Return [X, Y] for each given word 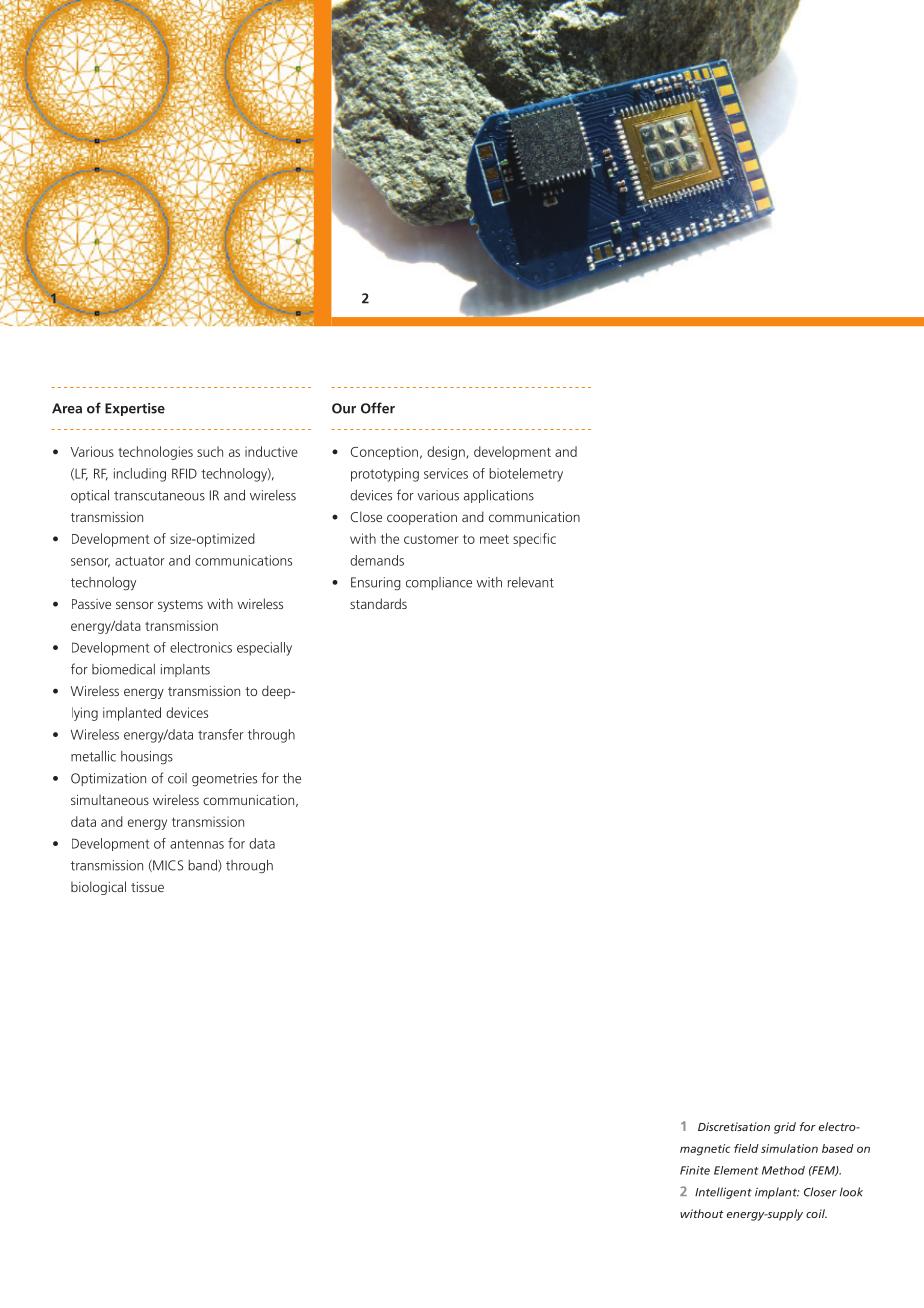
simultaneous [110, 799]
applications [499, 496]
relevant [531, 582]
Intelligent [723, 1193]
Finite [695, 1170]
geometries [224, 779]
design [447, 453]
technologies [155, 453]
